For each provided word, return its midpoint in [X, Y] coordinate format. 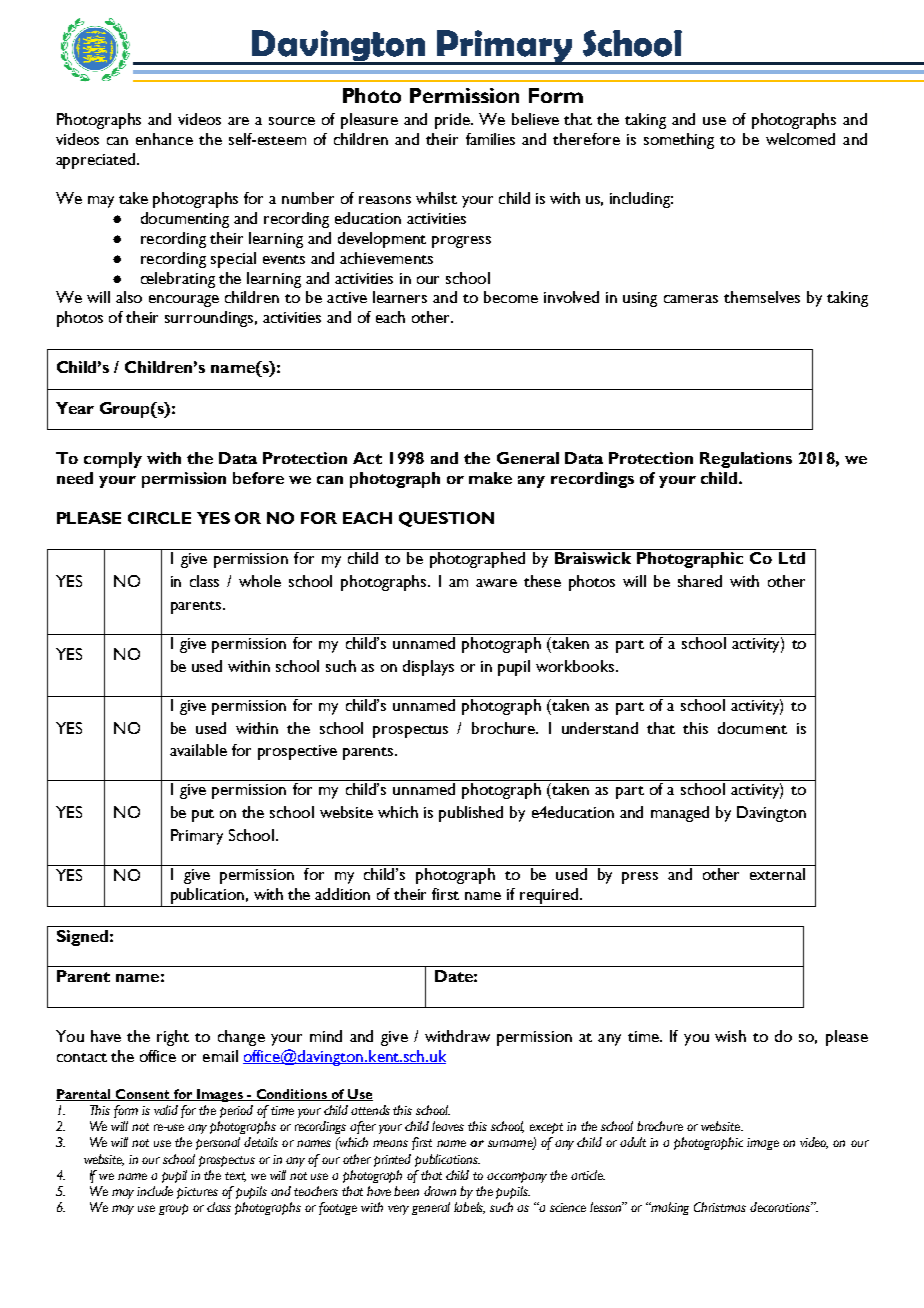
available [198, 750]
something [679, 141]
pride [454, 121]
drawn [440, 1191]
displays [428, 668]
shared [700, 581]
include [155, 1191]
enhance [164, 139]
